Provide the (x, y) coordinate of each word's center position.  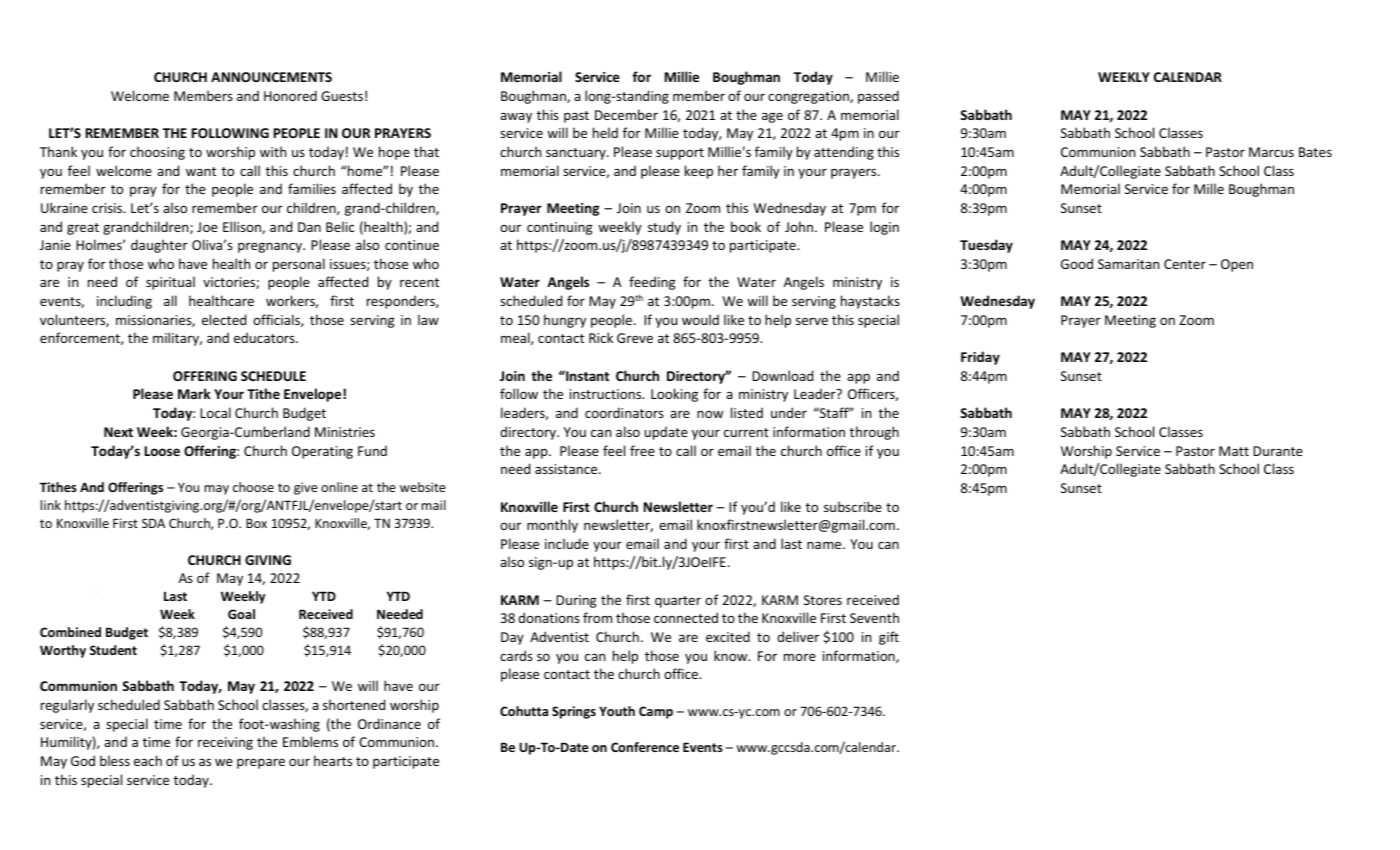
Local (215, 412)
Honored (290, 95)
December (626, 114)
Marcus (1271, 152)
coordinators (624, 412)
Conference (645, 747)
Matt (1234, 451)
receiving (225, 743)
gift (889, 638)
